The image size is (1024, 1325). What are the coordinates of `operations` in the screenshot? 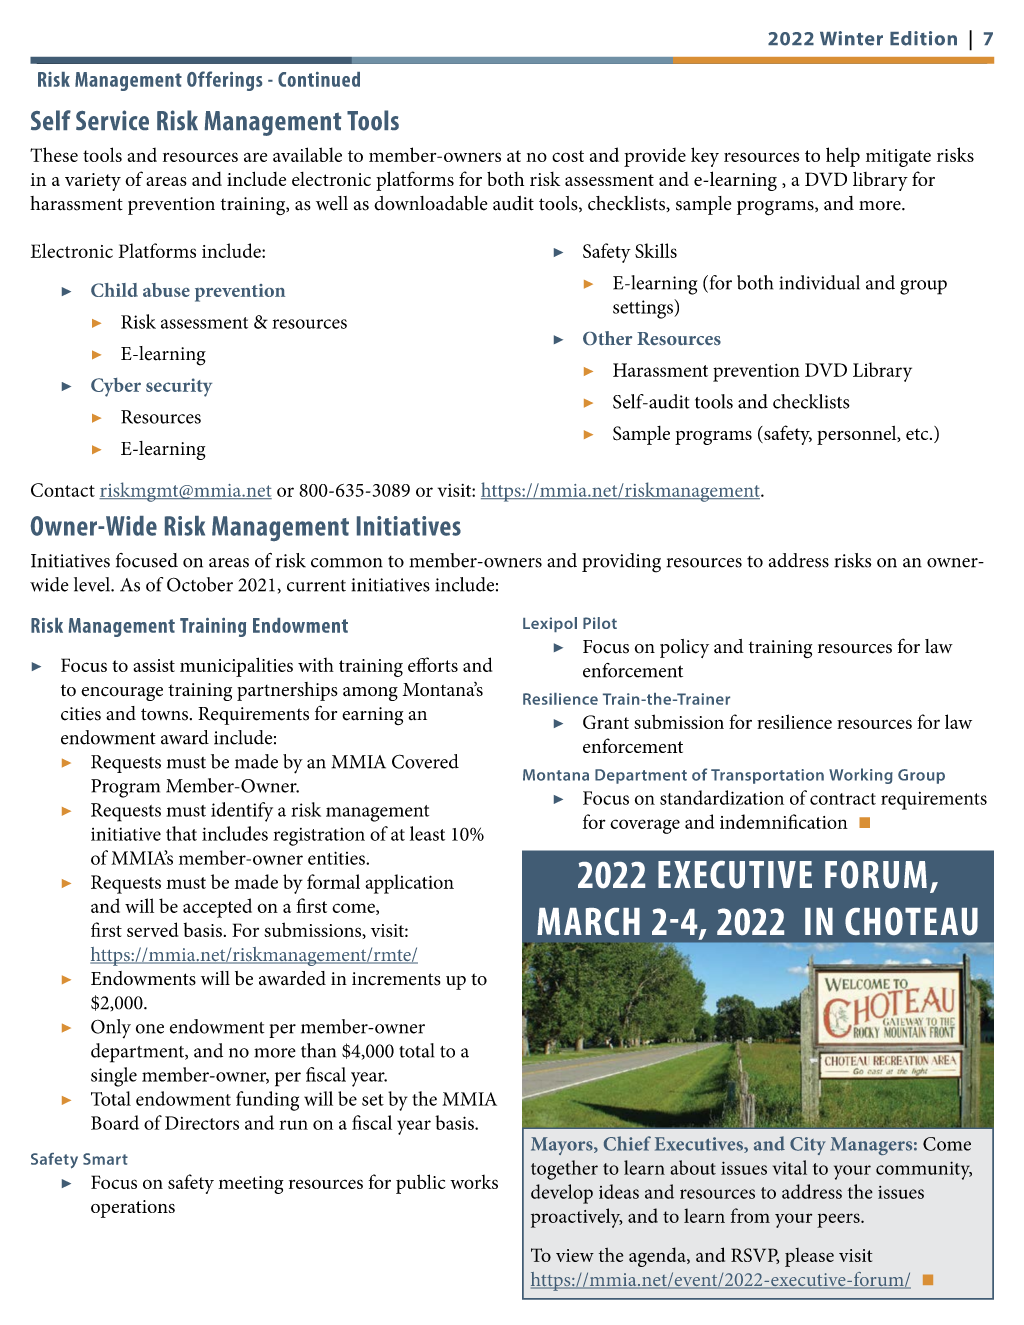 It's located at (133, 1209).
